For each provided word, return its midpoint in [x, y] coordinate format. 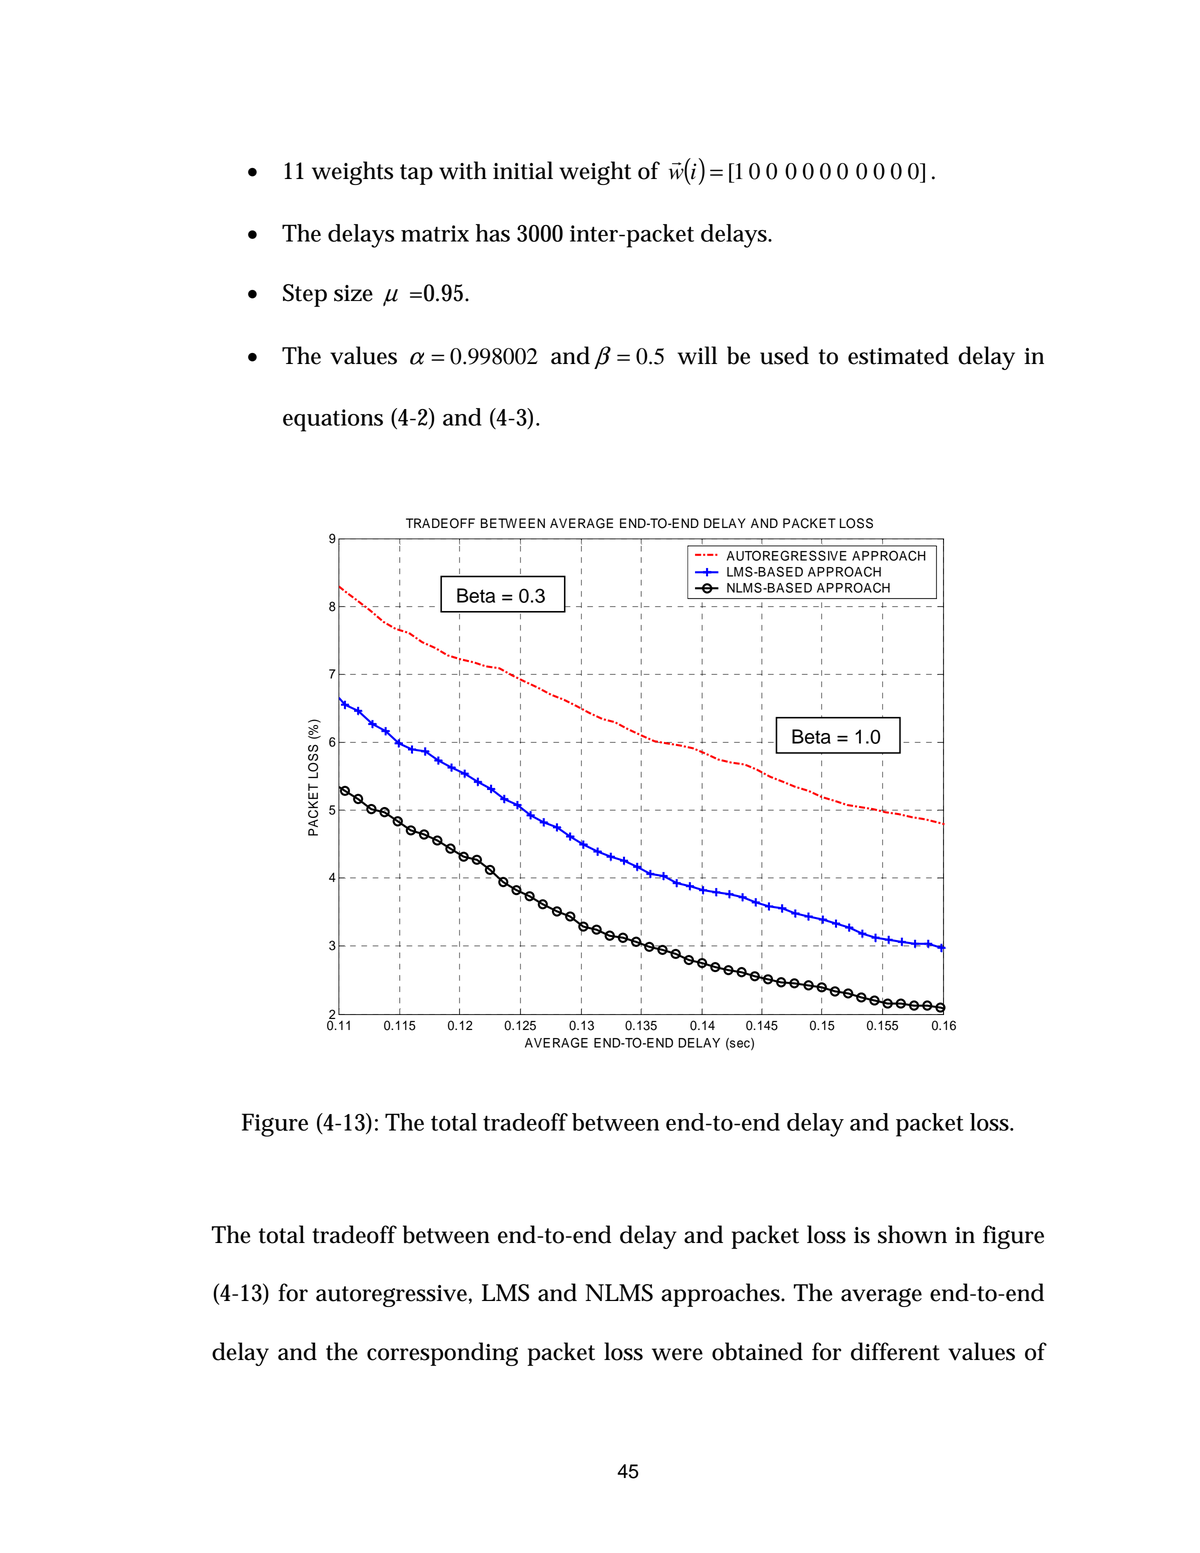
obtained [757, 1351]
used [784, 355]
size [353, 293]
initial [523, 170]
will [697, 355]
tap [416, 174]
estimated [898, 355]
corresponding [442, 1354]
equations [333, 420]
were [677, 1354]
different [895, 1351]
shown [912, 1234]
